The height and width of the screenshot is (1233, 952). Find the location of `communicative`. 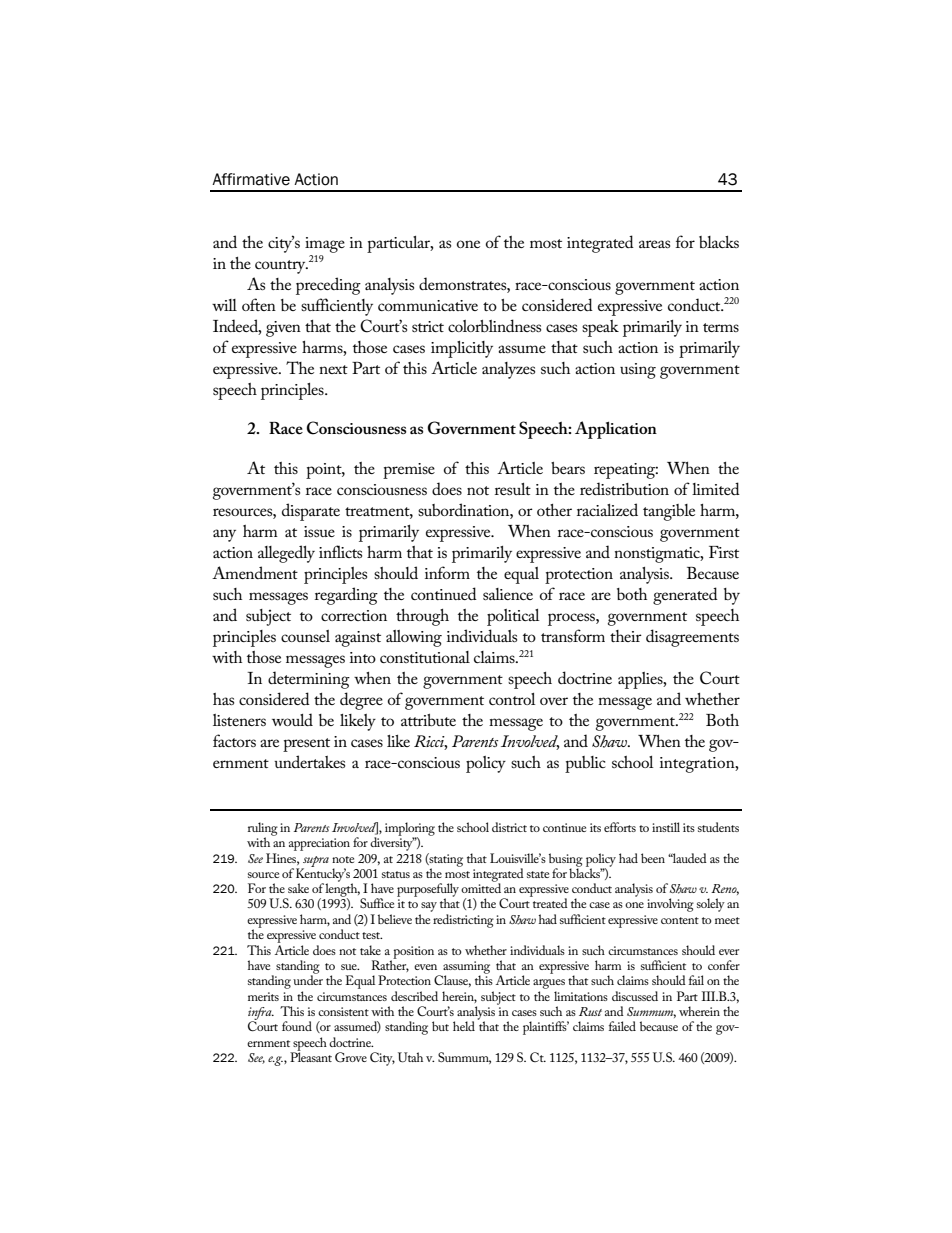

communicative is located at coordinates (428, 305).
